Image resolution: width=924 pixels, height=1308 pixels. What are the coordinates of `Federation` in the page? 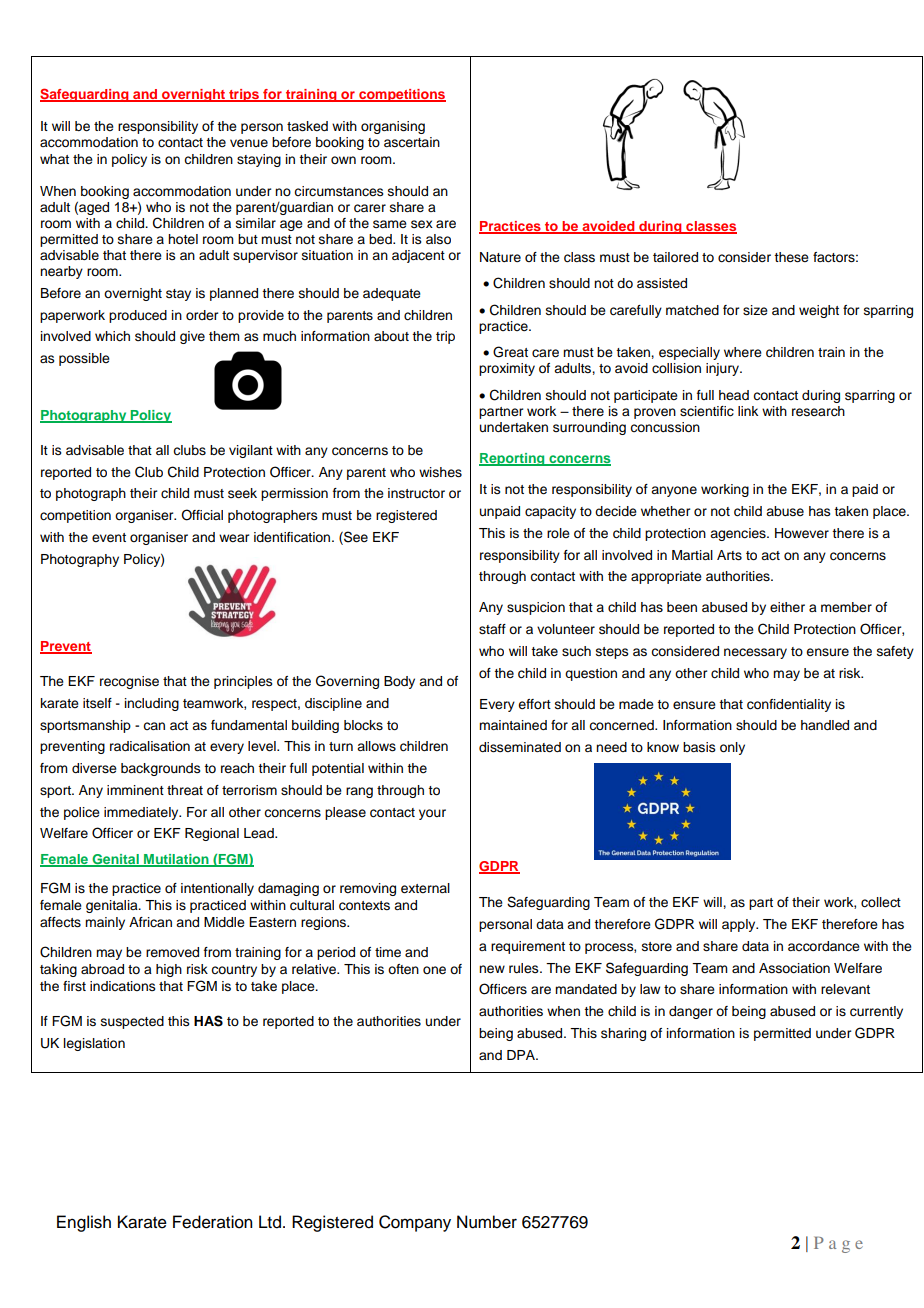 It's located at (212, 1222).
